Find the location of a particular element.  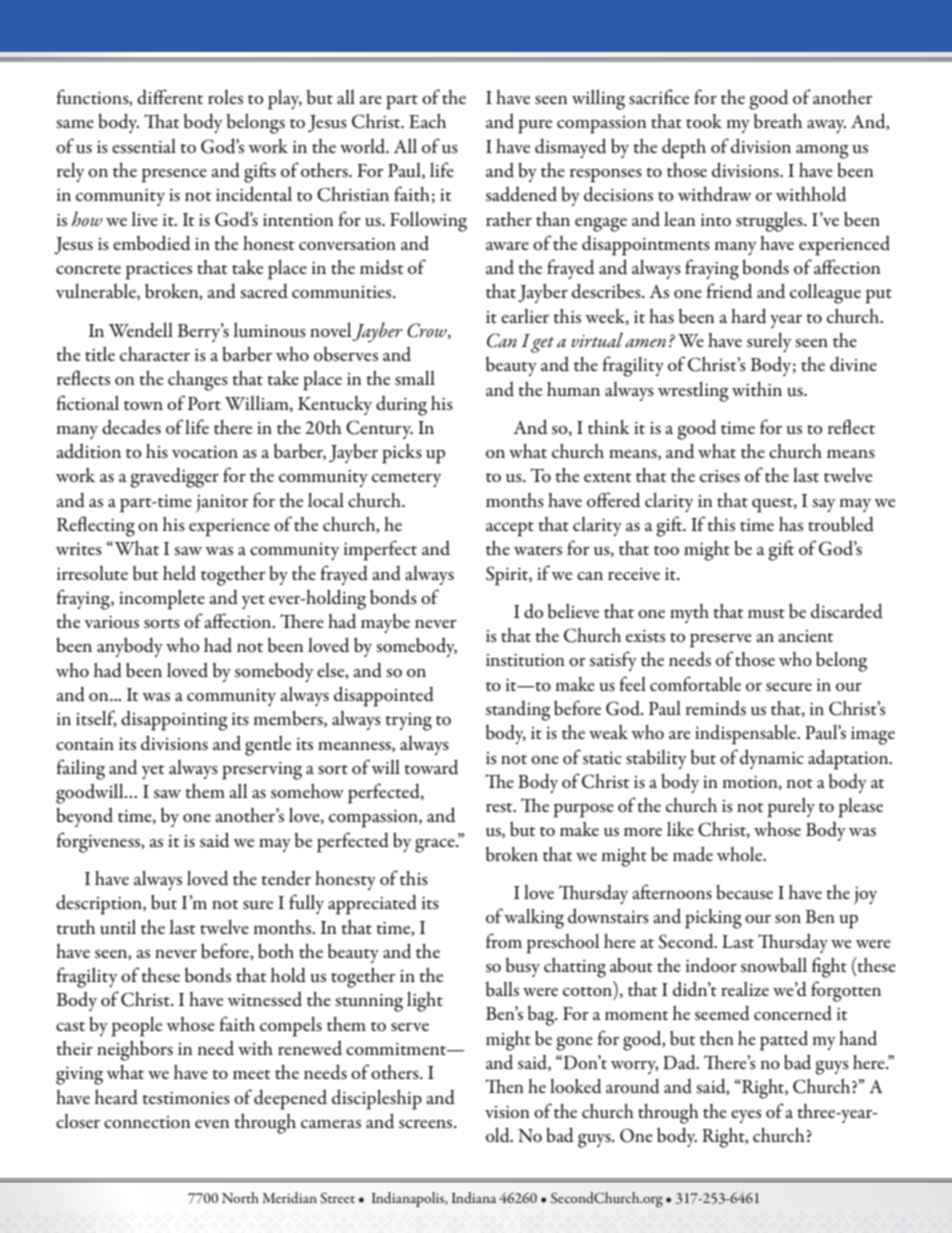

essential is located at coordinates (144, 146).
